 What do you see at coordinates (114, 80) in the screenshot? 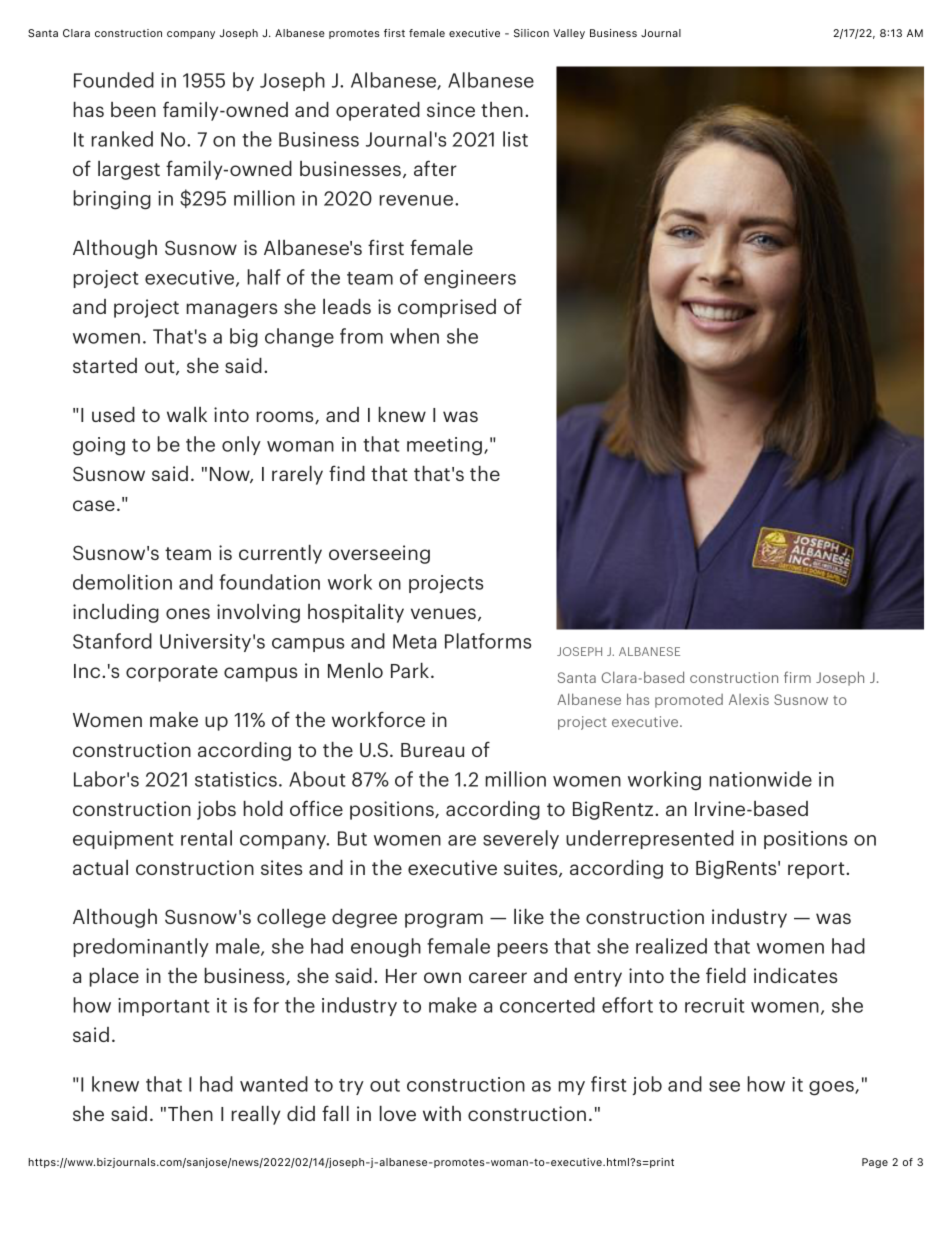
I see `Founded` at bounding box center [114, 80].
